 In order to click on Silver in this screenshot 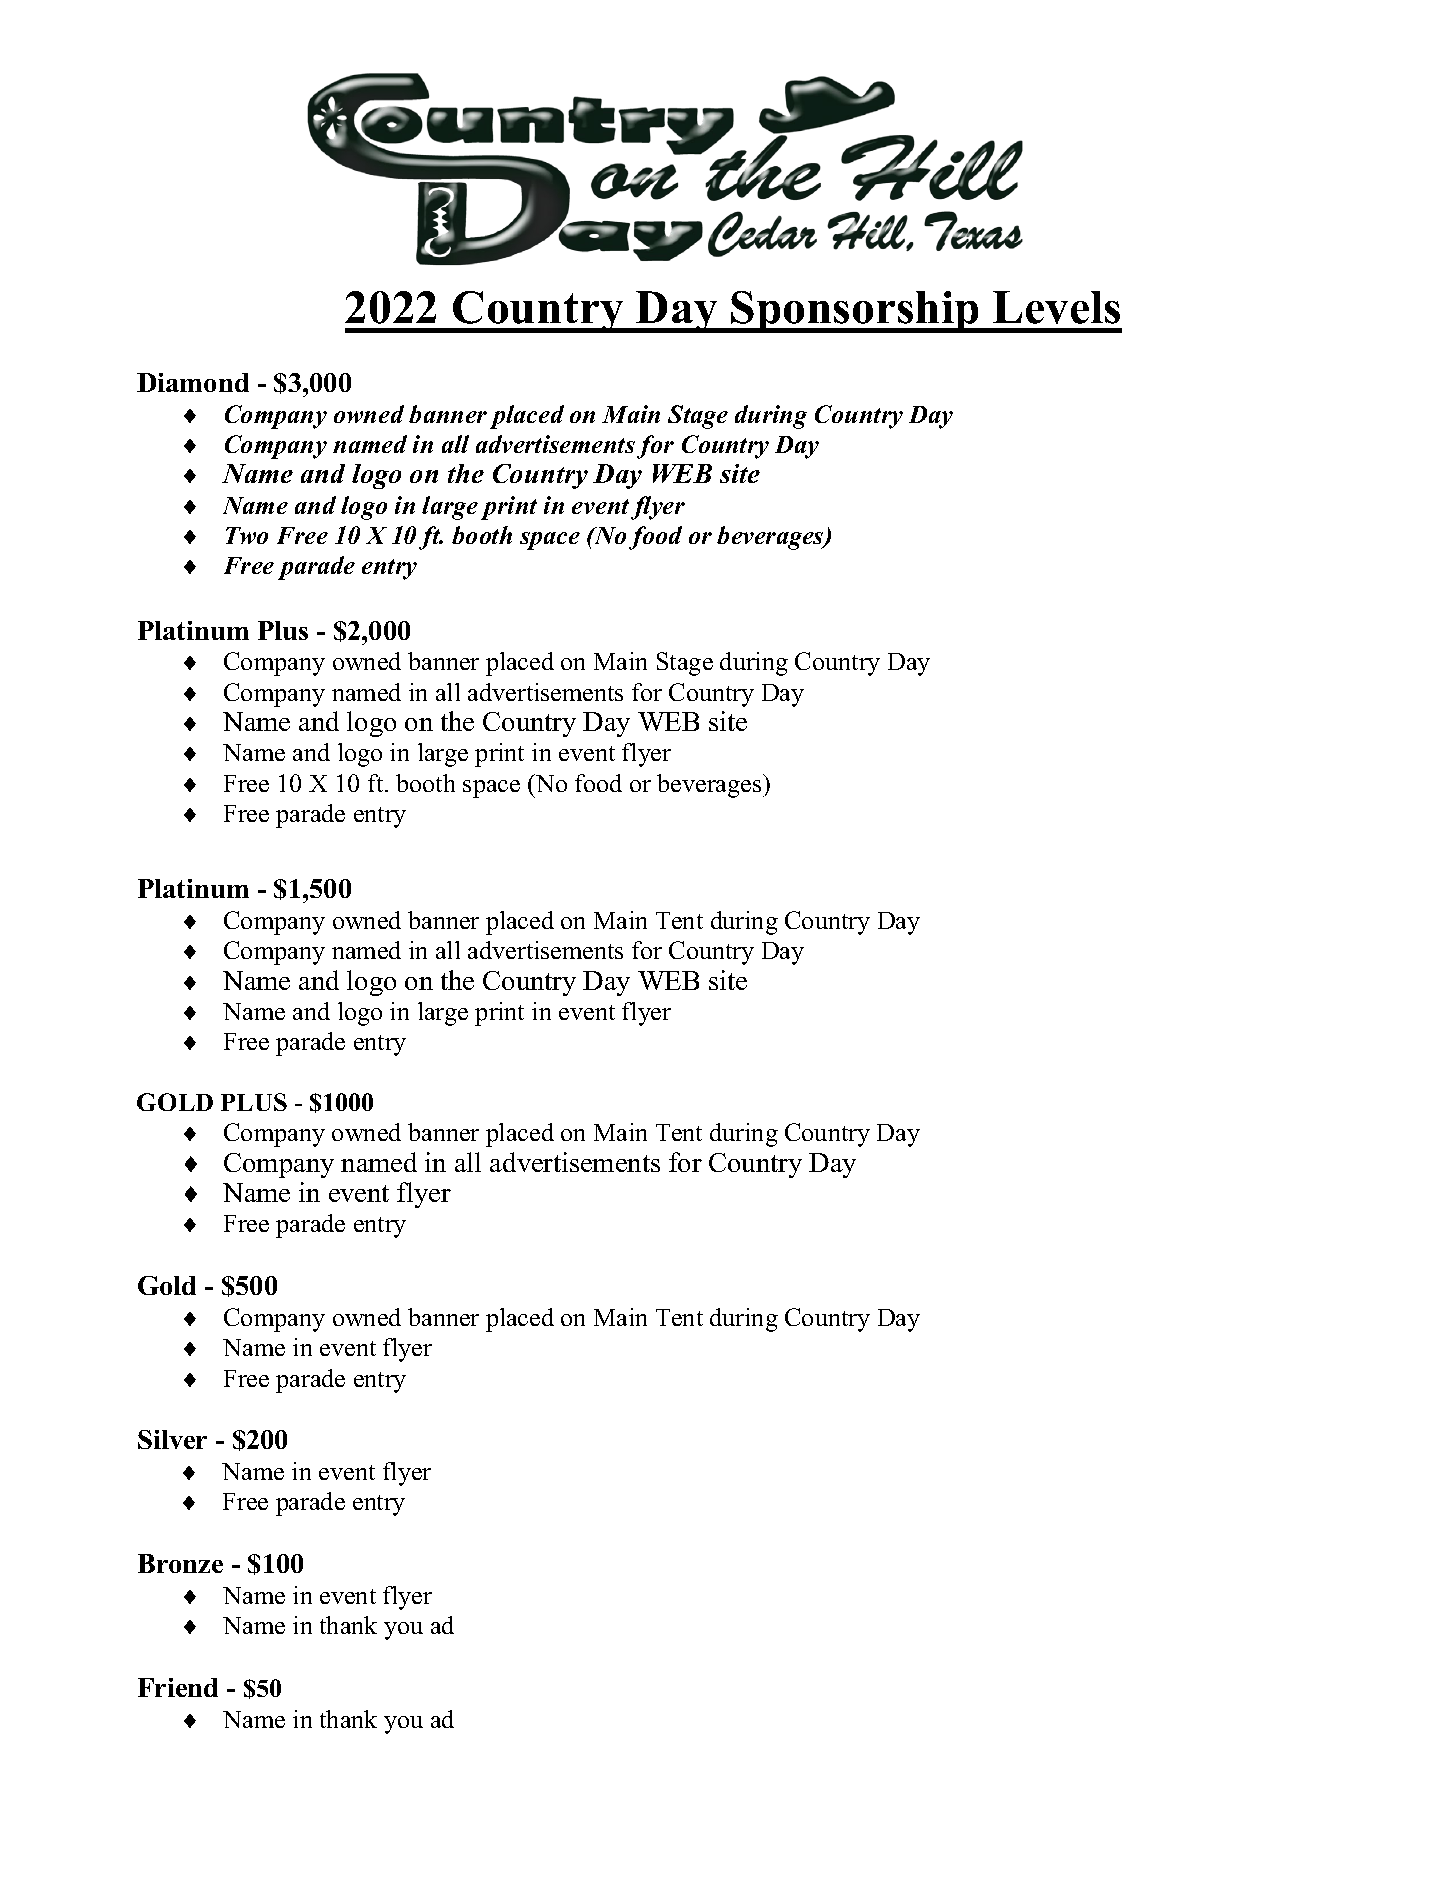, I will do `click(172, 1439)`.
